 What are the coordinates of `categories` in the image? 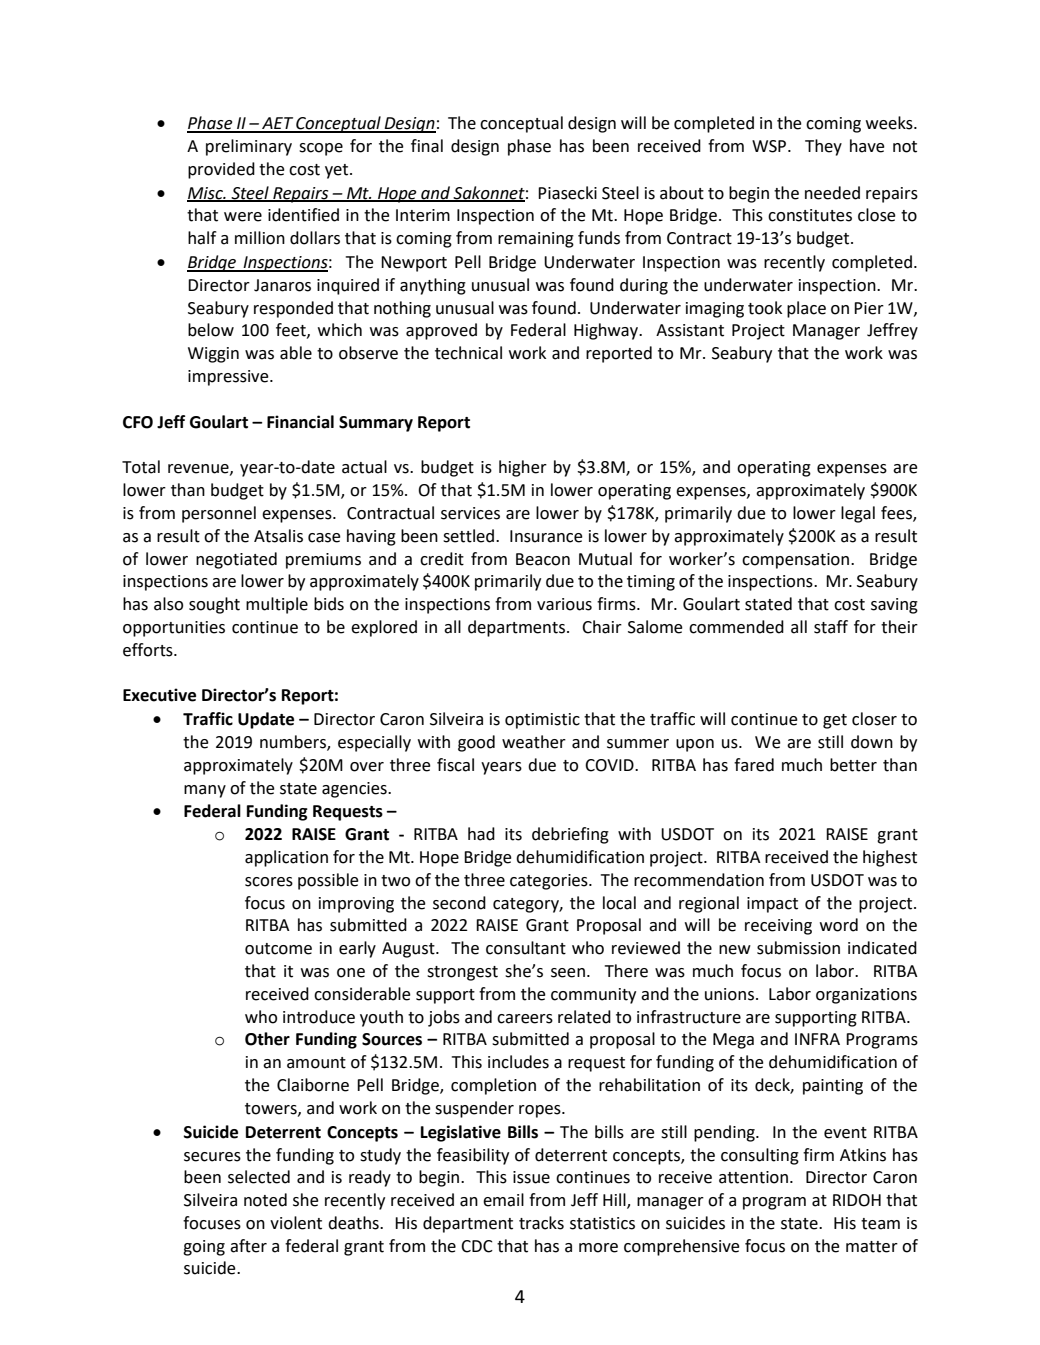 It's located at (550, 882).
